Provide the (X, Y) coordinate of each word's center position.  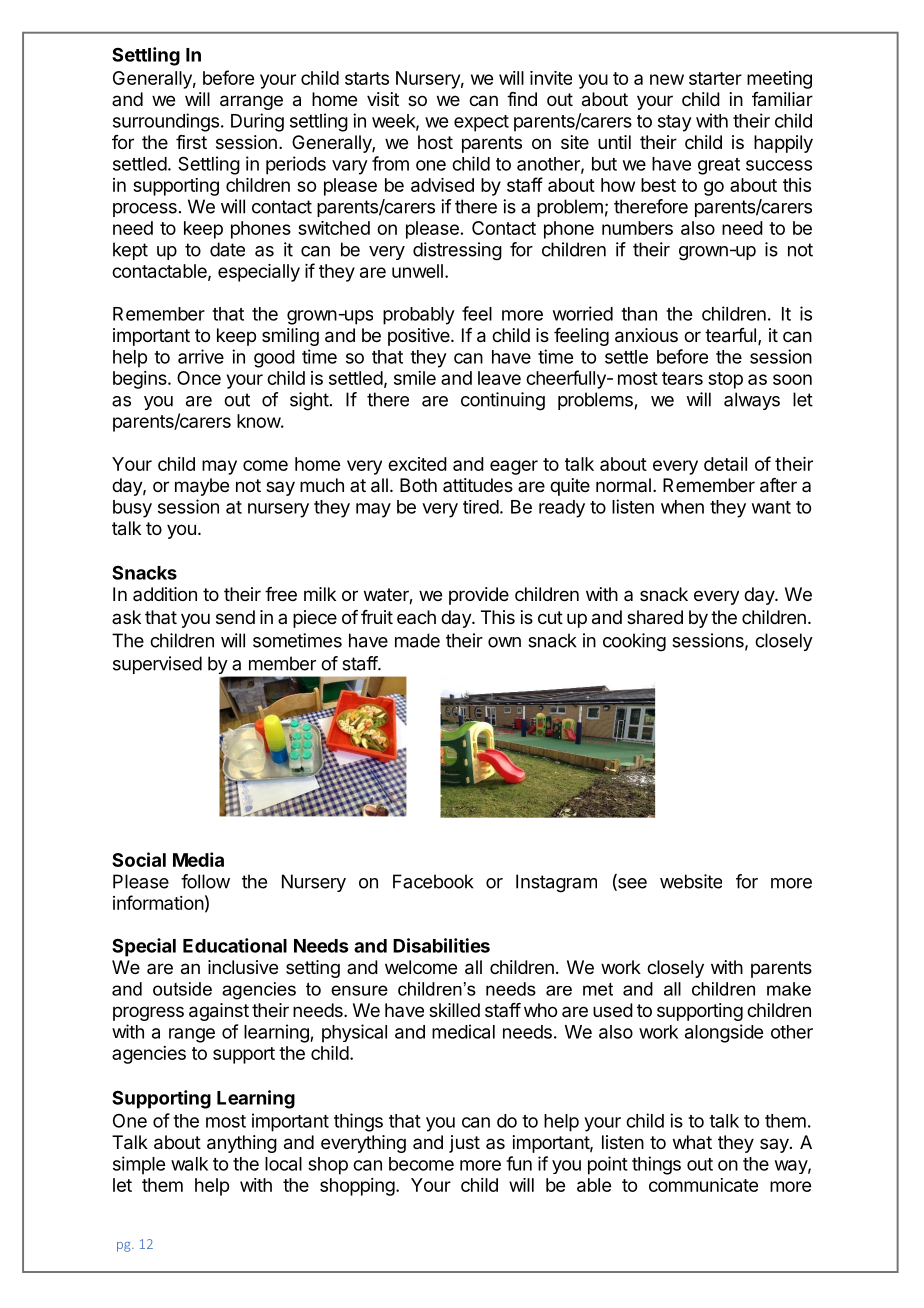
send (235, 617)
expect (481, 123)
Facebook (433, 881)
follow (205, 881)
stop (725, 380)
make (789, 989)
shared (655, 617)
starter (715, 78)
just (464, 1144)
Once (199, 378)
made (417, 640)
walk (189, 1164)
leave (499, 378)
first (191, 142)
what (692, 1142)
